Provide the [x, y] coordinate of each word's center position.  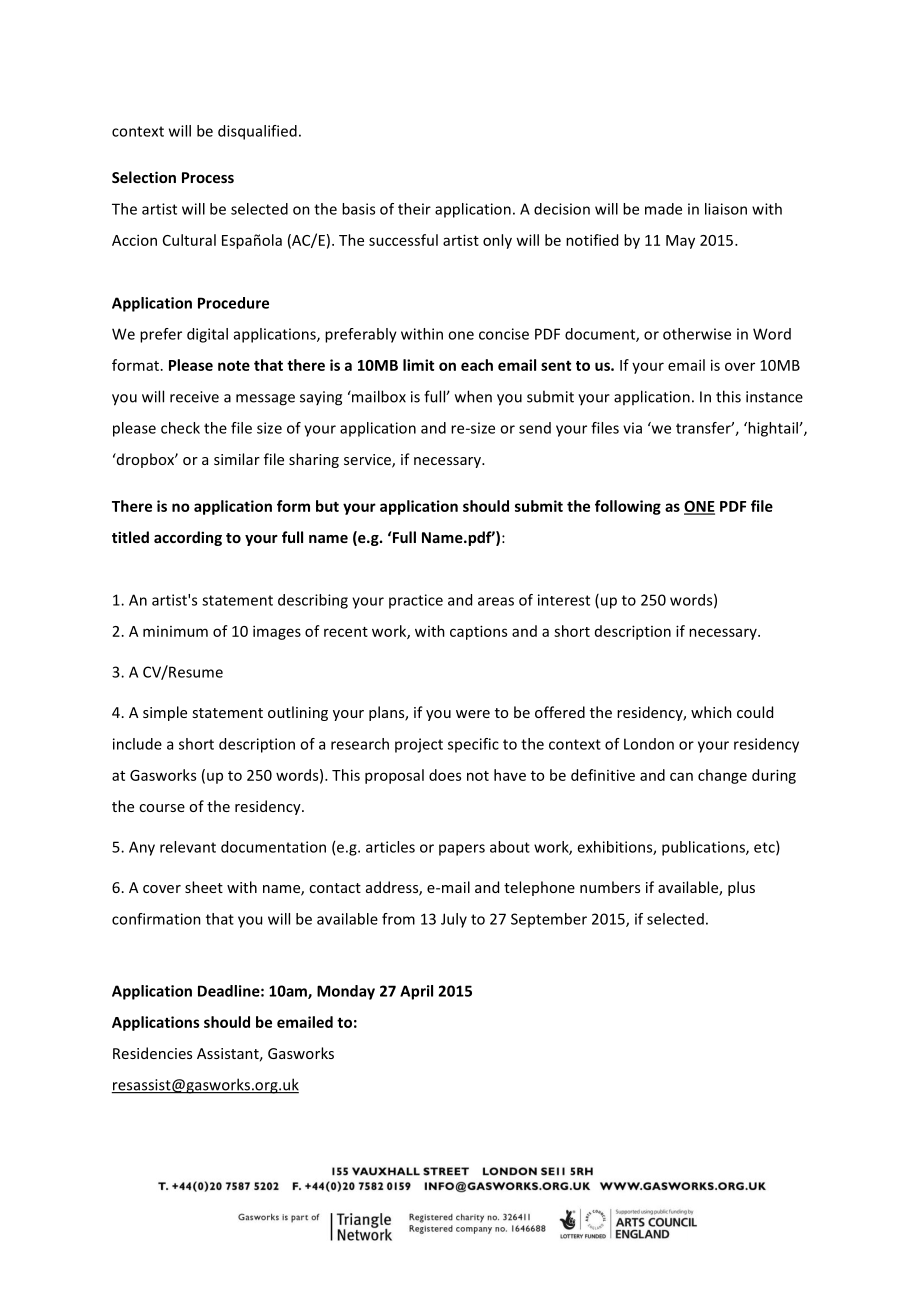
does [445, 775]
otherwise [697, 334]
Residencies [152, 1053]
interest [564, 600]
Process [208, 177]
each [477, 365]
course [162, 808]
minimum [175, 631]
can [681, 776]
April [416, 992]
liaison [726, 209]
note [234, 366]
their [414, 209]
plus [741, 888]
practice [416, 601]
